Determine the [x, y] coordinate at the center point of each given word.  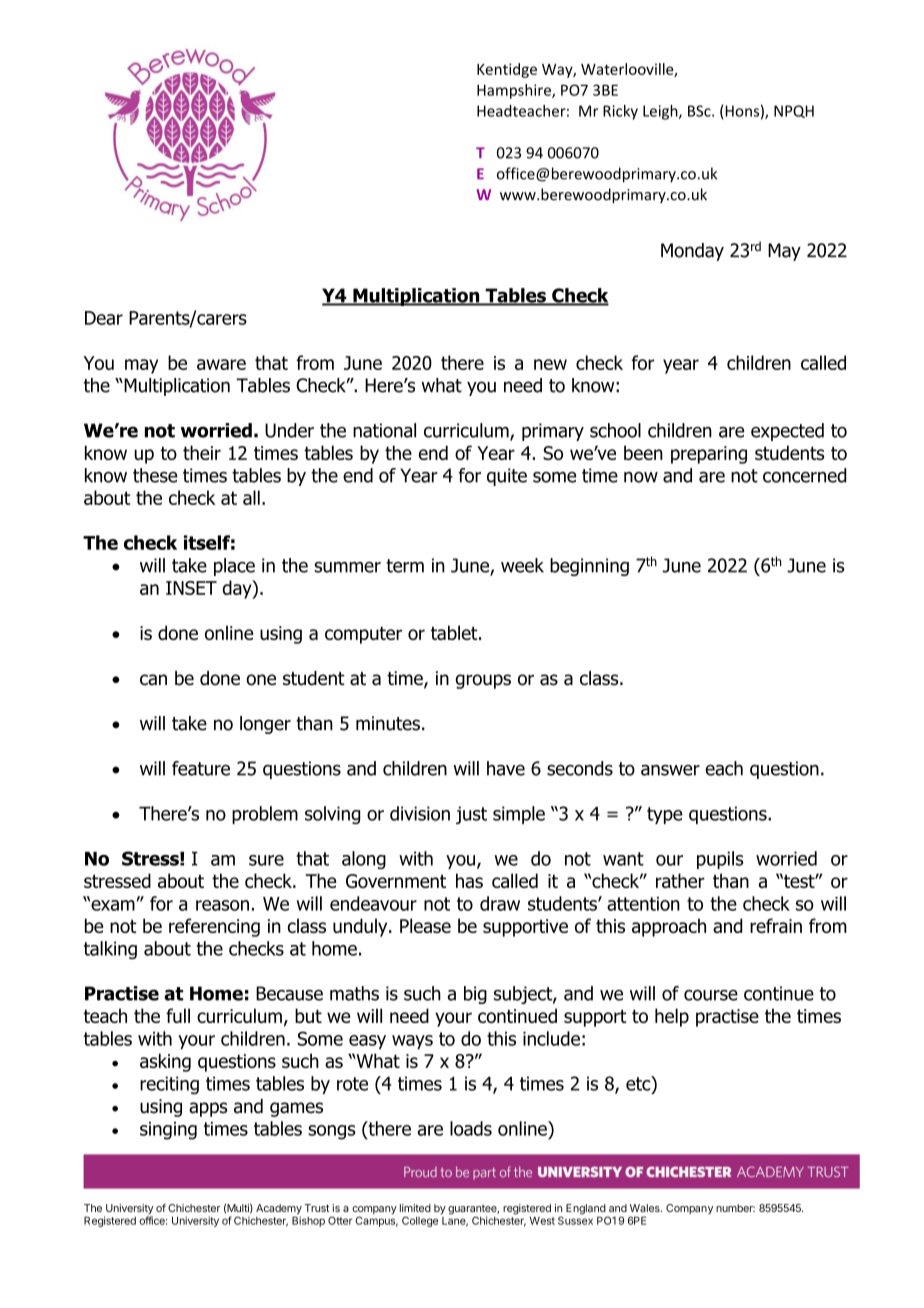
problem [265, 815]
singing [168, 1131]
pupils [720, 860]
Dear [104, 318]
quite [507, 477]
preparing [709, 455]
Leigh [661, 112]
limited [415, 1208]
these [155, 475]
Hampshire [515, 91]
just [471, 815]
